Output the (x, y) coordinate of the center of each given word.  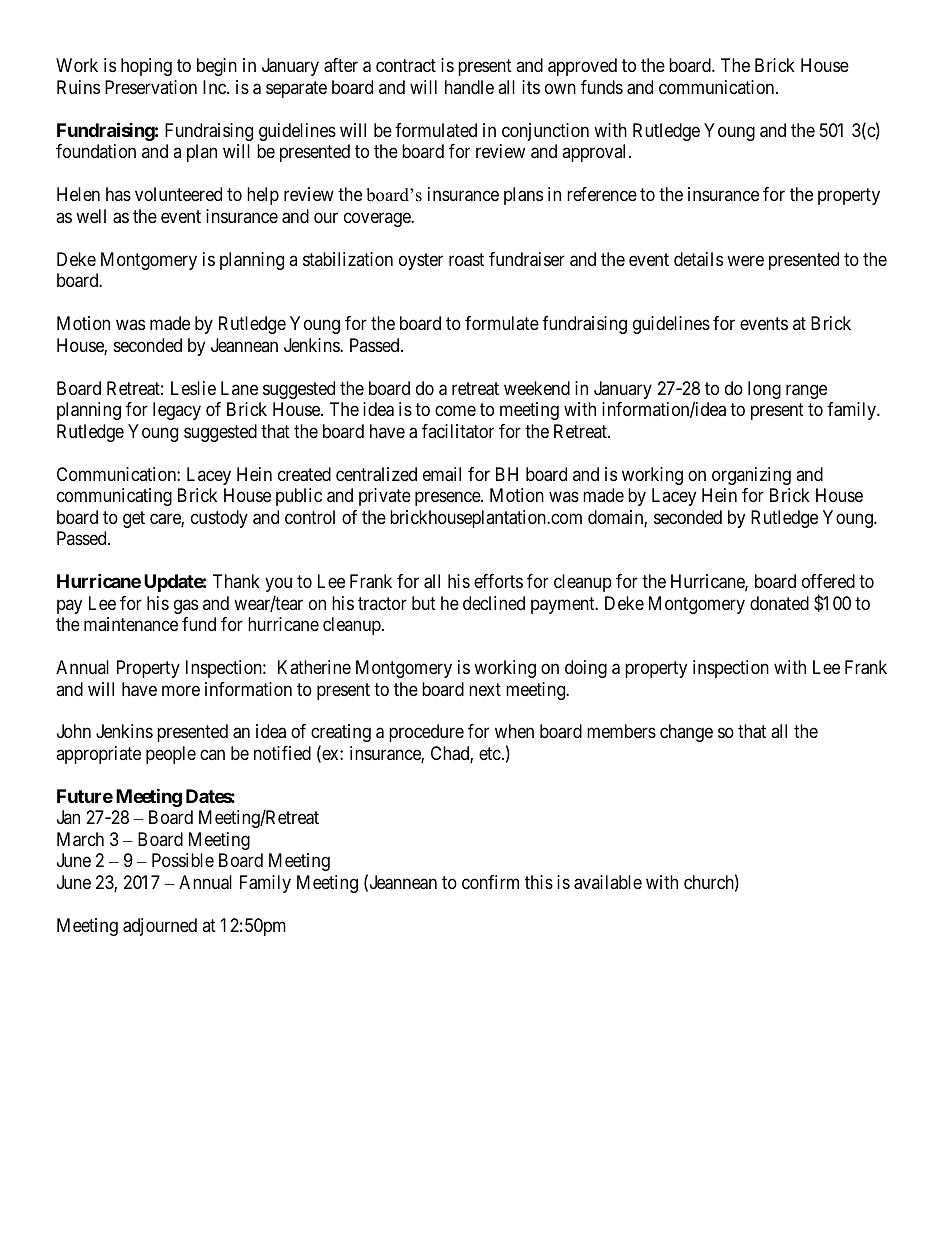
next (485, 689)
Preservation (151, 87)
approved (582, 67)
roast (466, 260)
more (181, 690)
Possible (183, 860)
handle (469, 87)
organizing (751, 476)
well (91, 216)
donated (779, 603)
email (442, 474)
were (745, 260)
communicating (114, 497)
